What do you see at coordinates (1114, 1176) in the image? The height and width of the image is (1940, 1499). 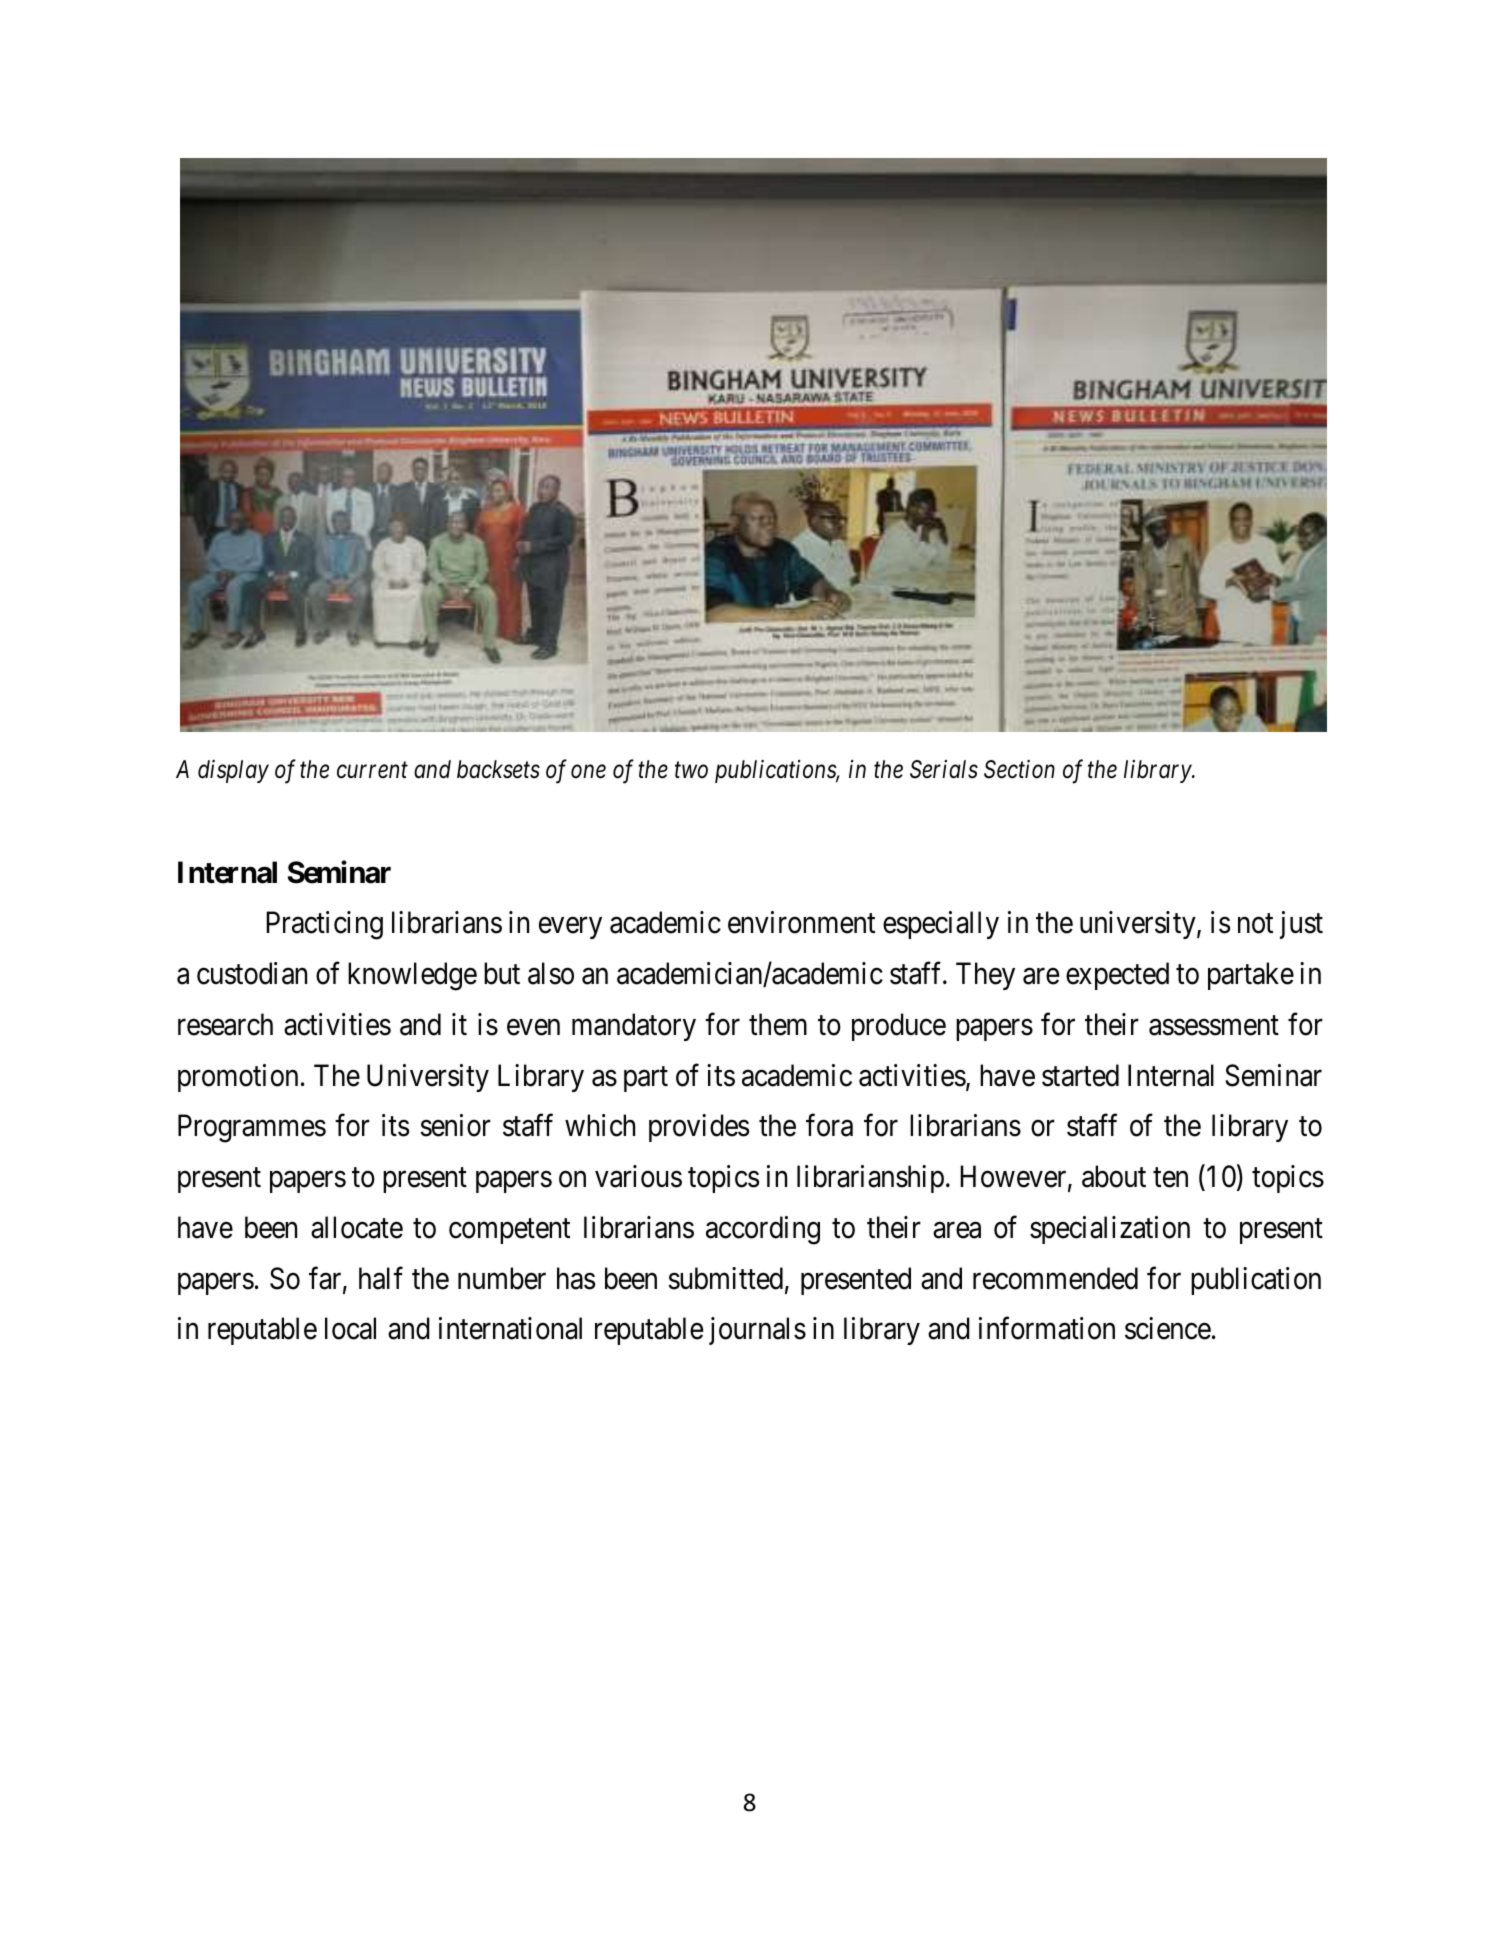 I see `about` at bounding box center [1114, 1176].
